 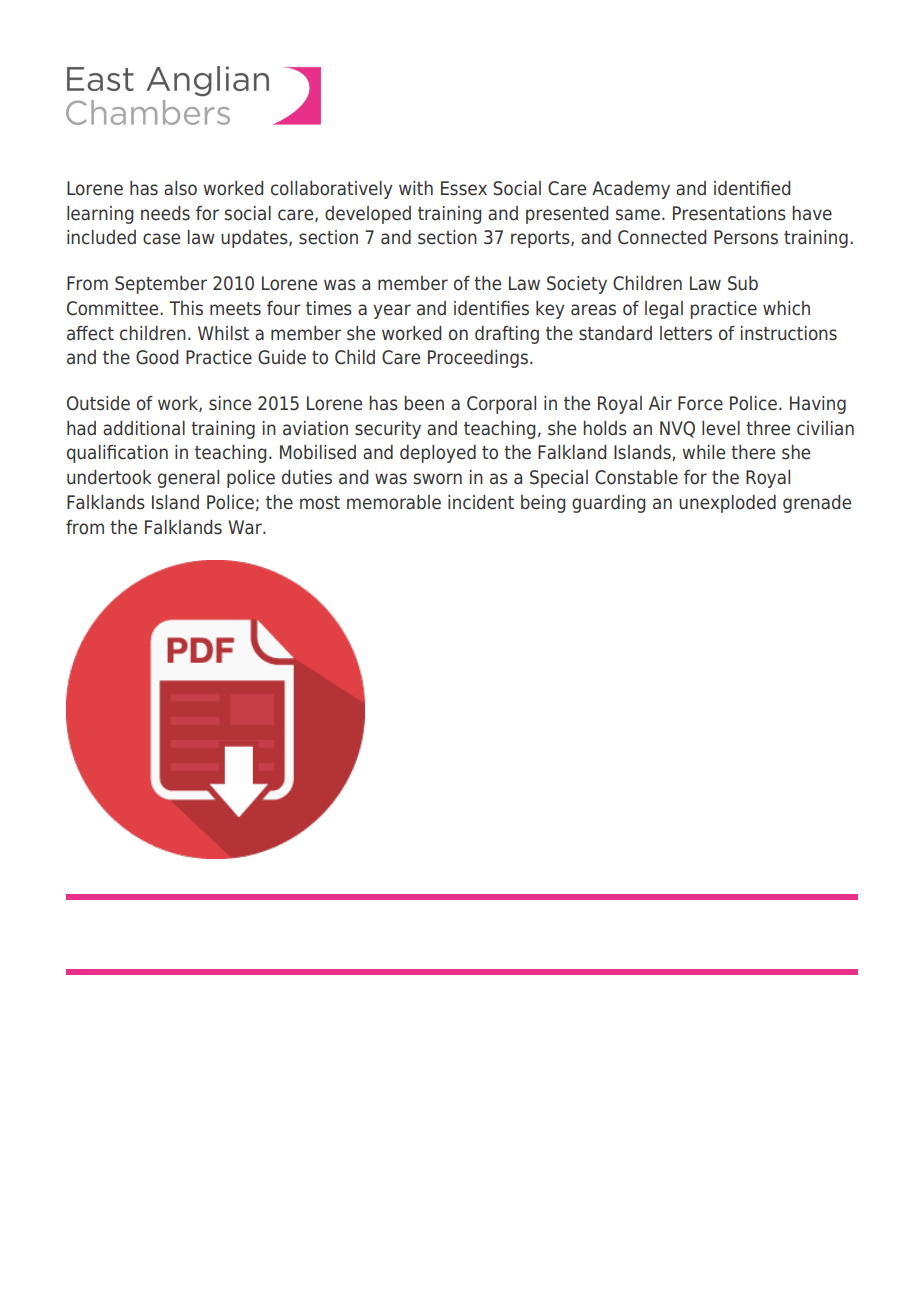 What do you see at coordinates (729, 213) in the document?
I see `Presentations` at bounding box center [729, 213].
